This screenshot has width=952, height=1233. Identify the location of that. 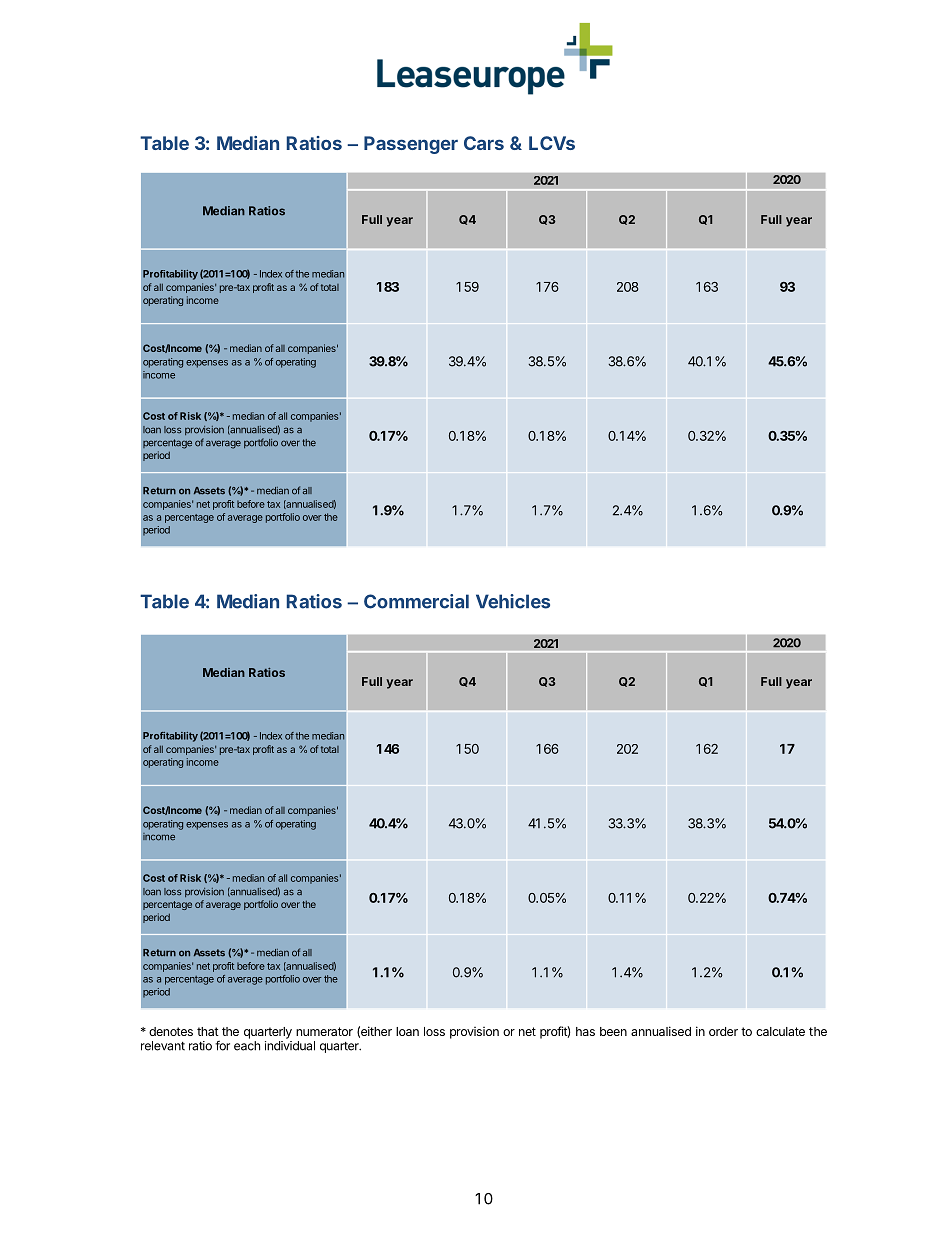
(208, 1031).
